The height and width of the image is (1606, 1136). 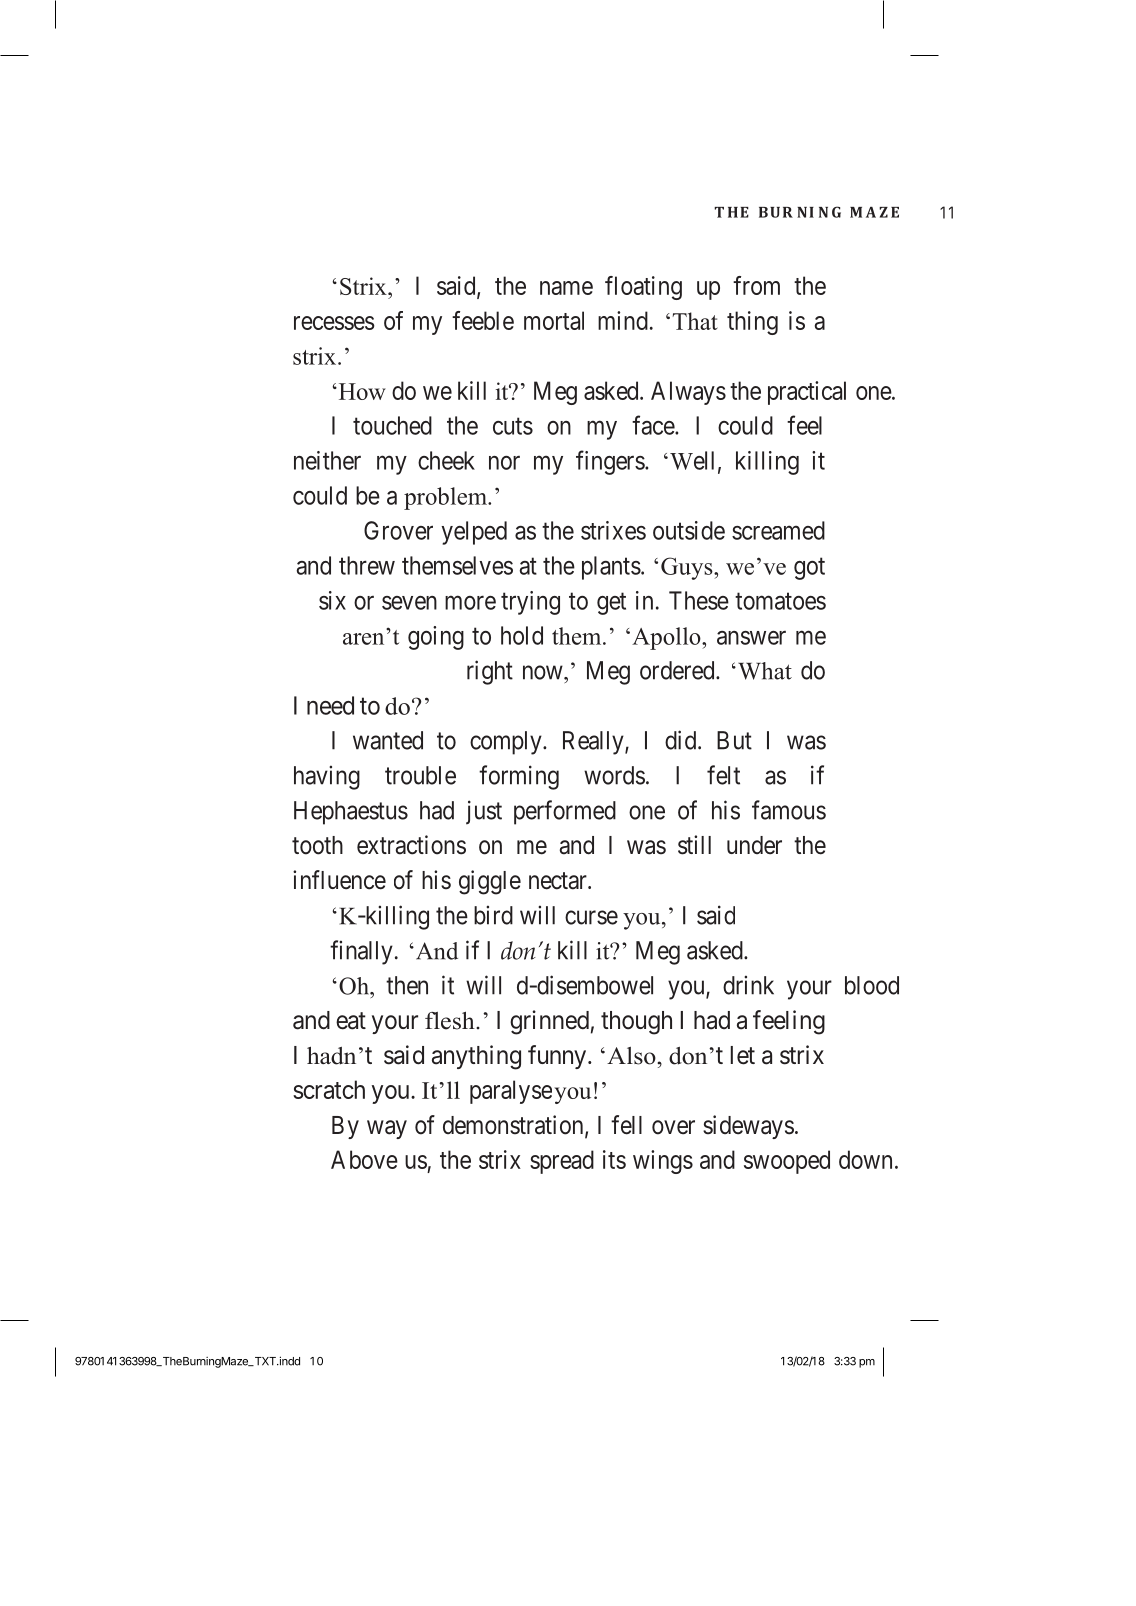 I want to click on threw, so click(x=367, y=565).
